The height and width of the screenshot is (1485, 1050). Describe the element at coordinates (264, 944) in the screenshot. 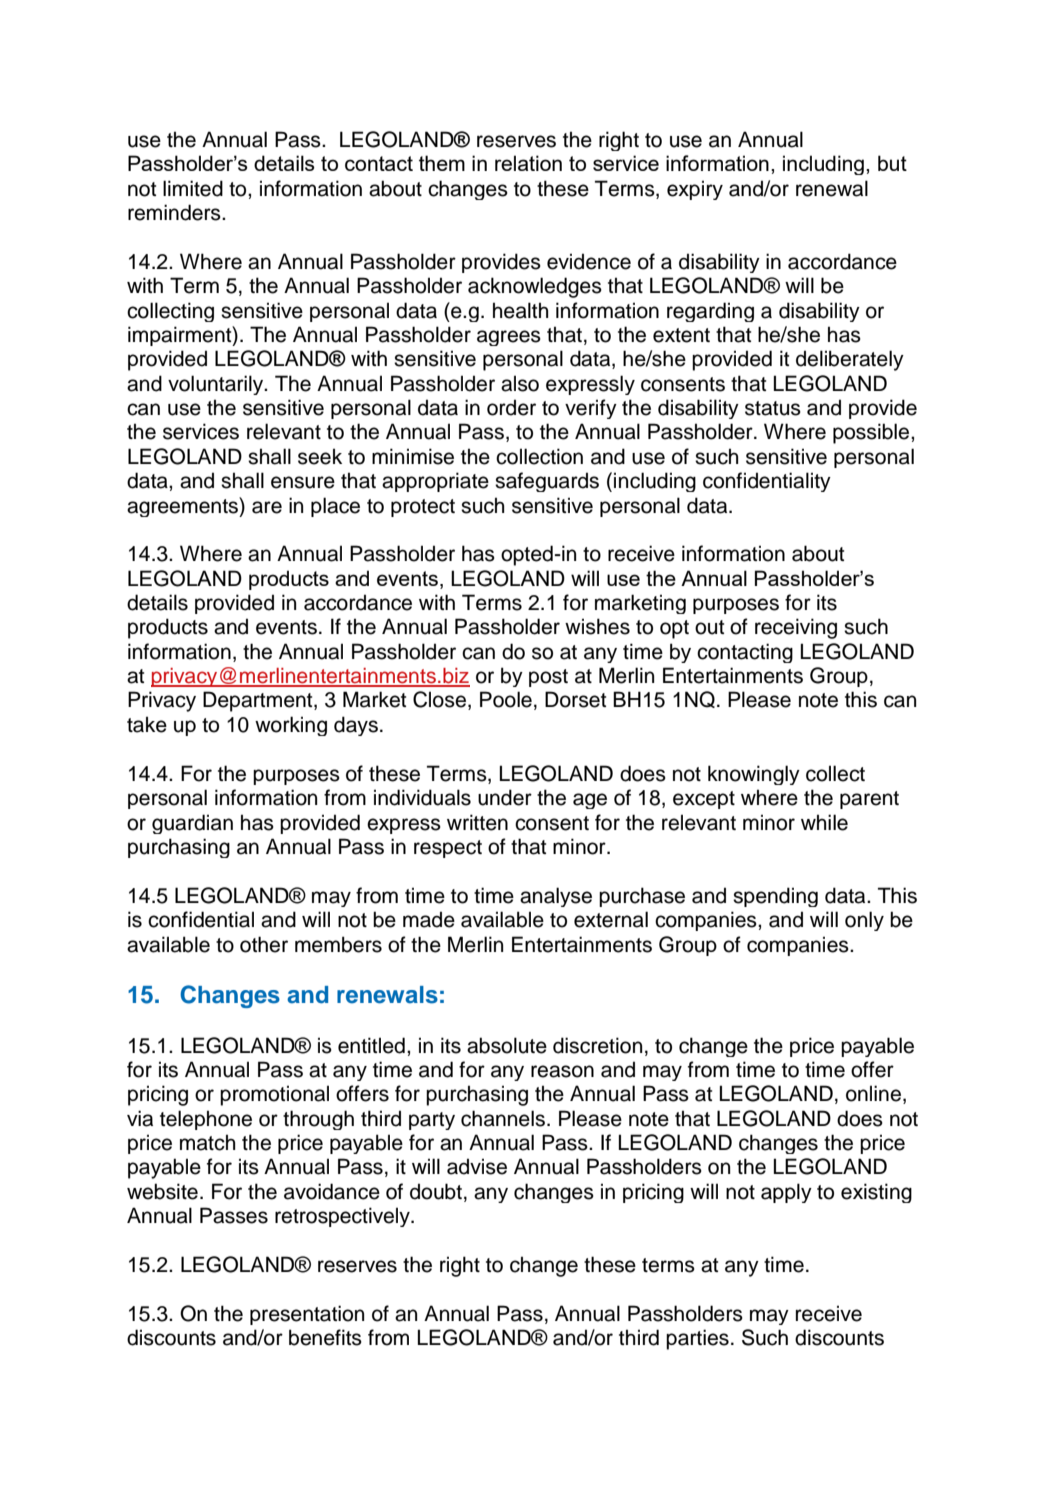

I see `other` at that location.
